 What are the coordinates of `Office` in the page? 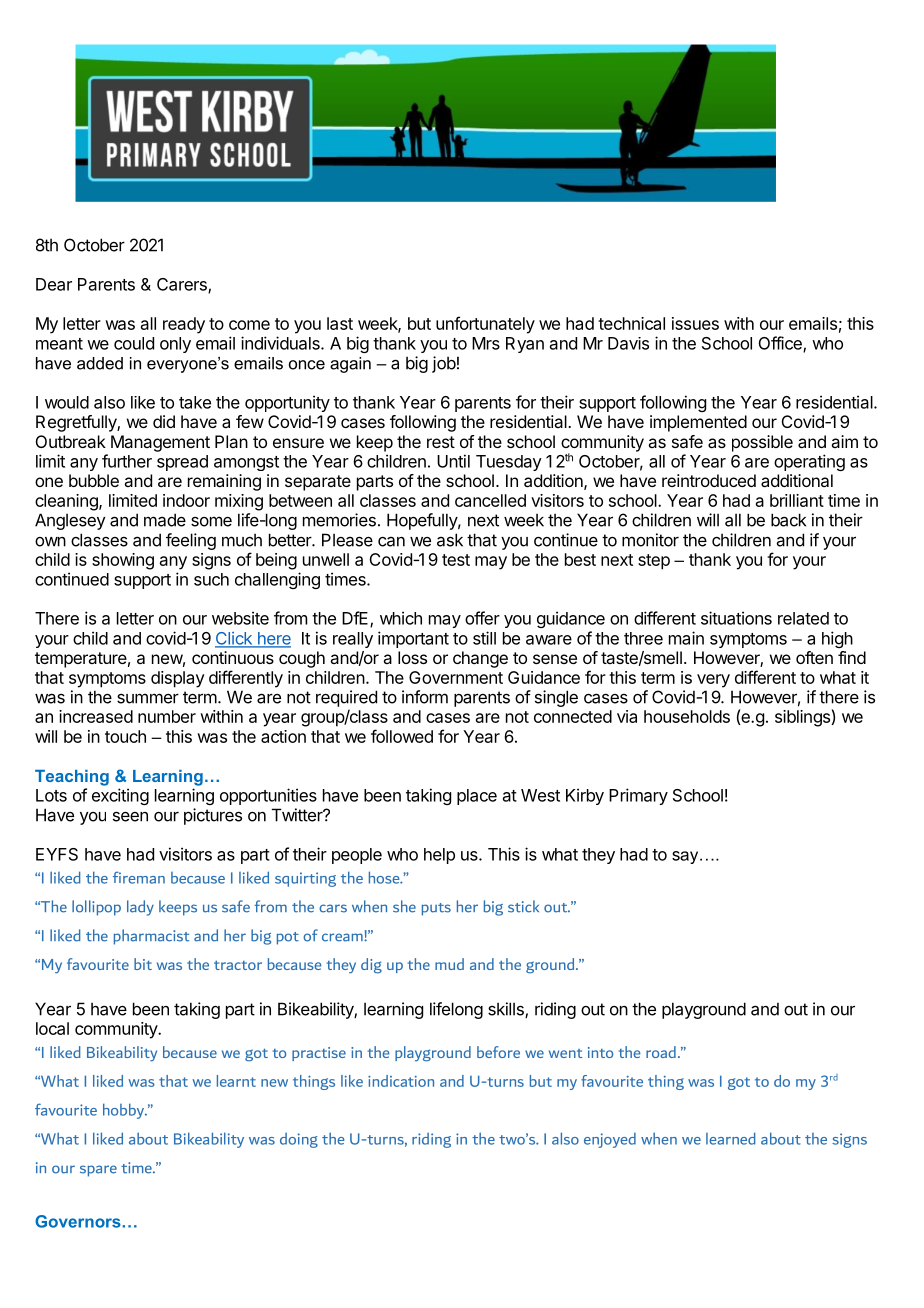 It's located at (781, 344).
